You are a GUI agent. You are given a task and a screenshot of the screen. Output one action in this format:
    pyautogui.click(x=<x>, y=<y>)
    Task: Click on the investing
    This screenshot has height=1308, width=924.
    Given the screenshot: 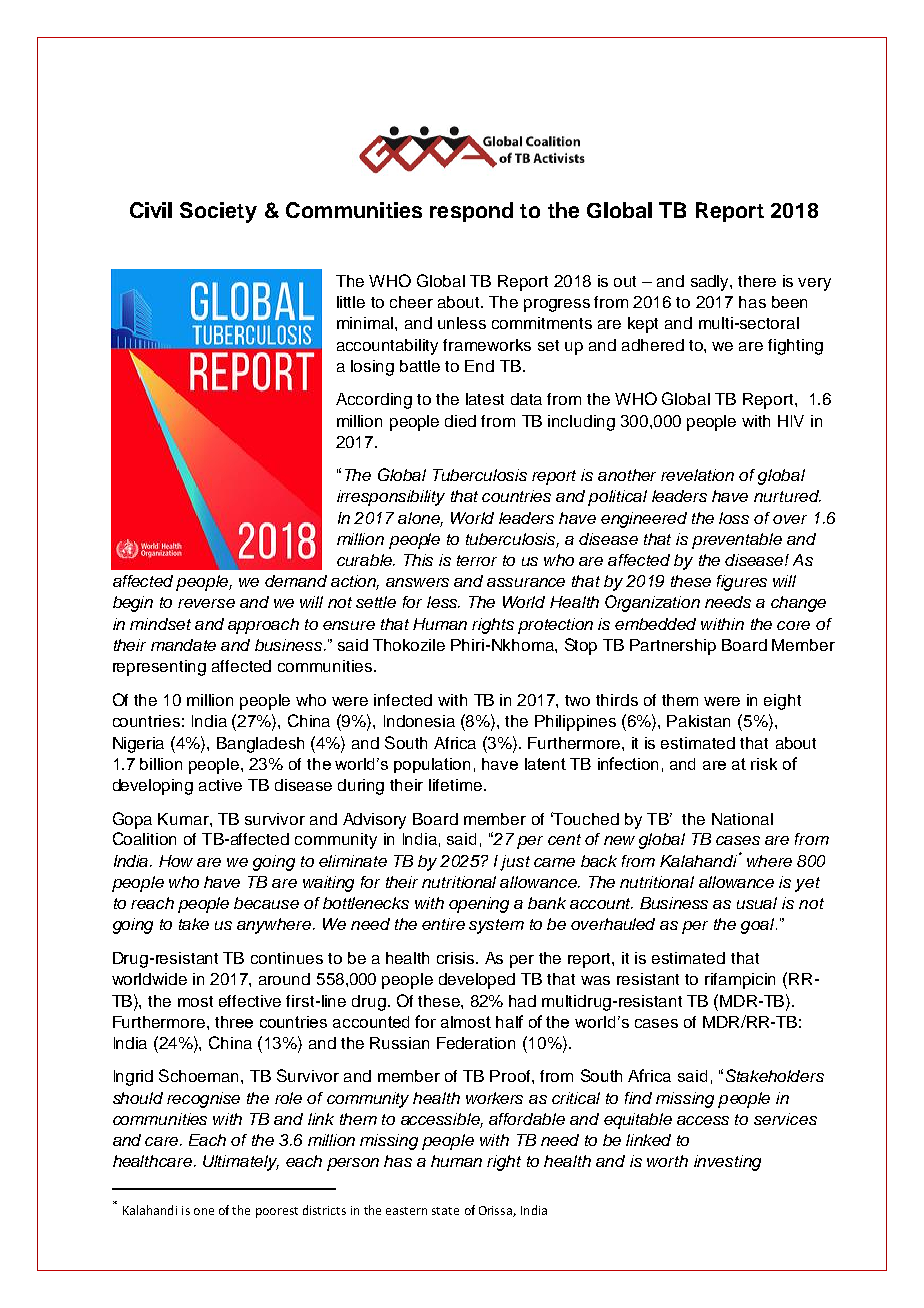 What is the action you would take?
    pyautogui.click(x=727, y=1163)
